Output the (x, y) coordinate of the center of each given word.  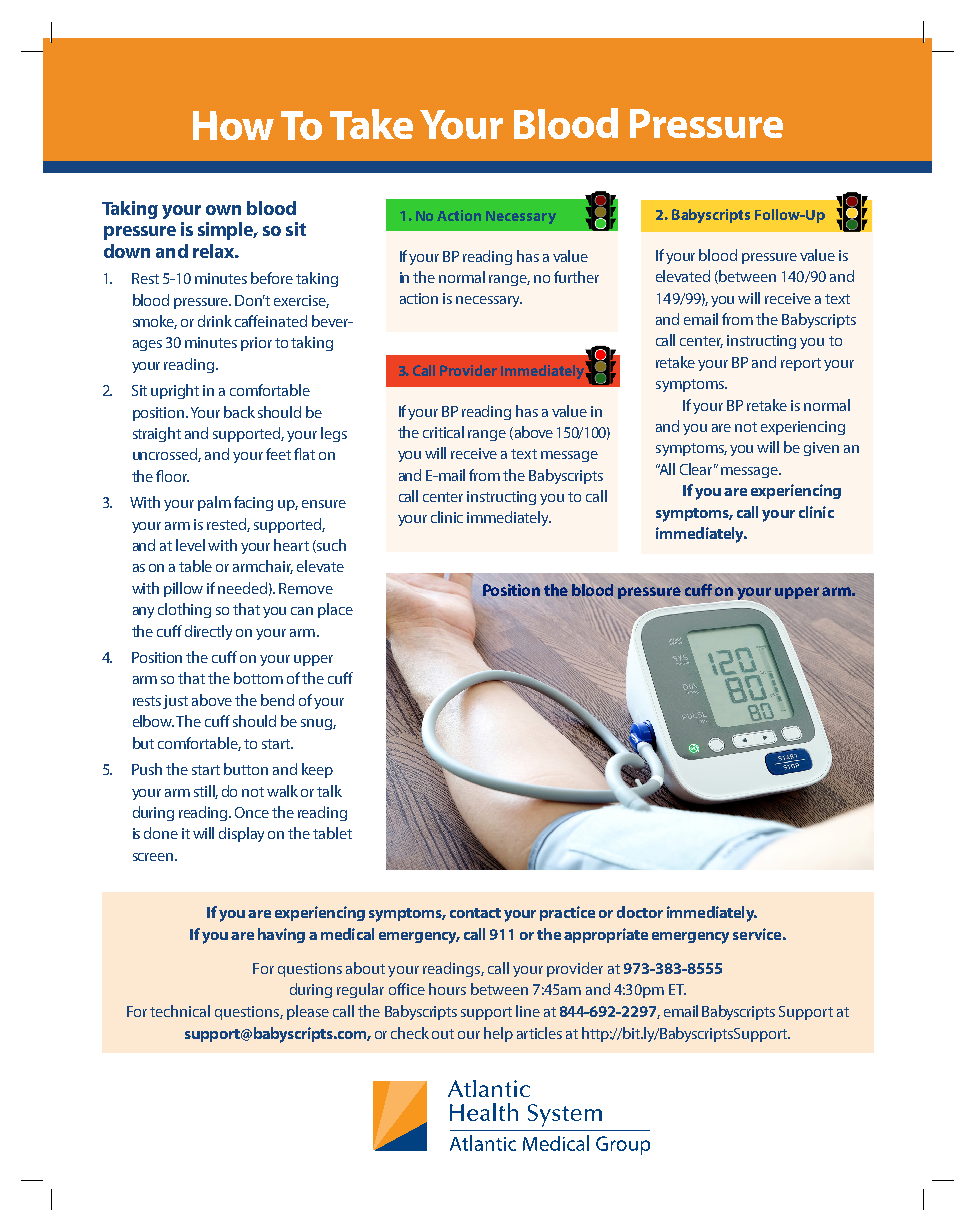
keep (317, 770)
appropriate (606, 935)
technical (180, 1011)
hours (447, 989)
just (175, 702)
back (239, 412)
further (576, 277)
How (233, 125)
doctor (640, 912)
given (821, 449)
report (801, 364)
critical (443, 432)
